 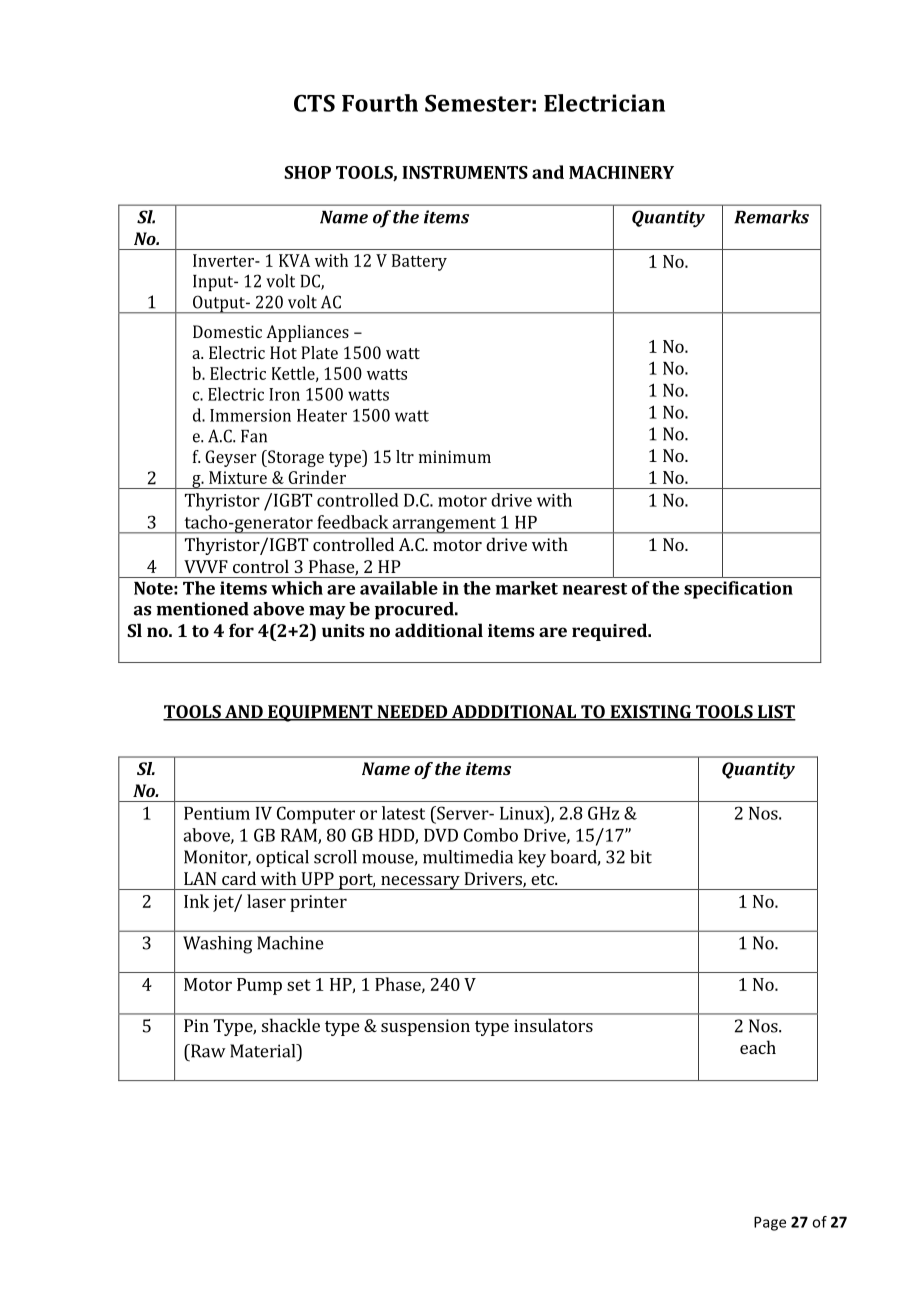 I want to click on Combo, so click(x=491, y=835).
